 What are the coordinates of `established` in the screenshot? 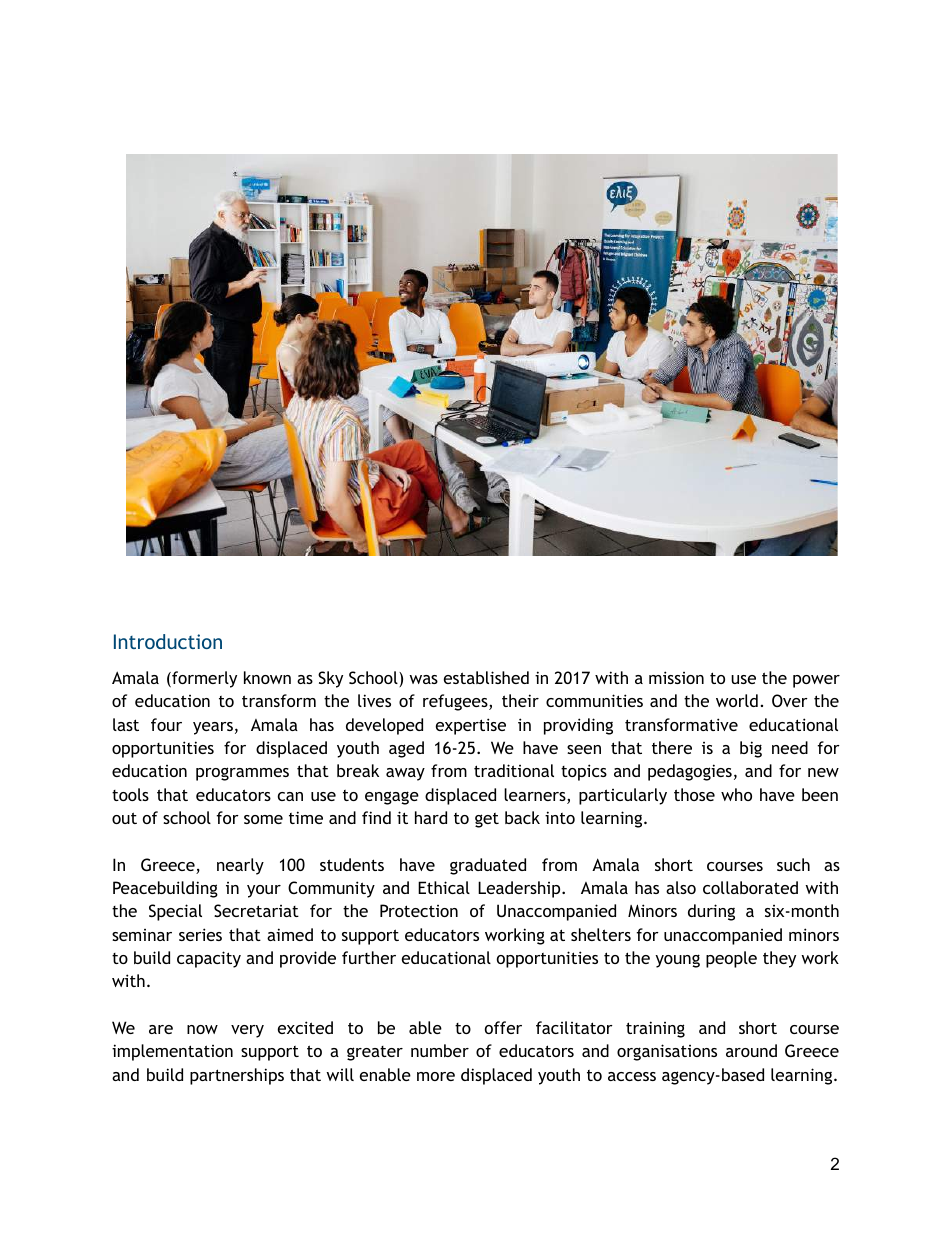 It's located at (486, 677).
